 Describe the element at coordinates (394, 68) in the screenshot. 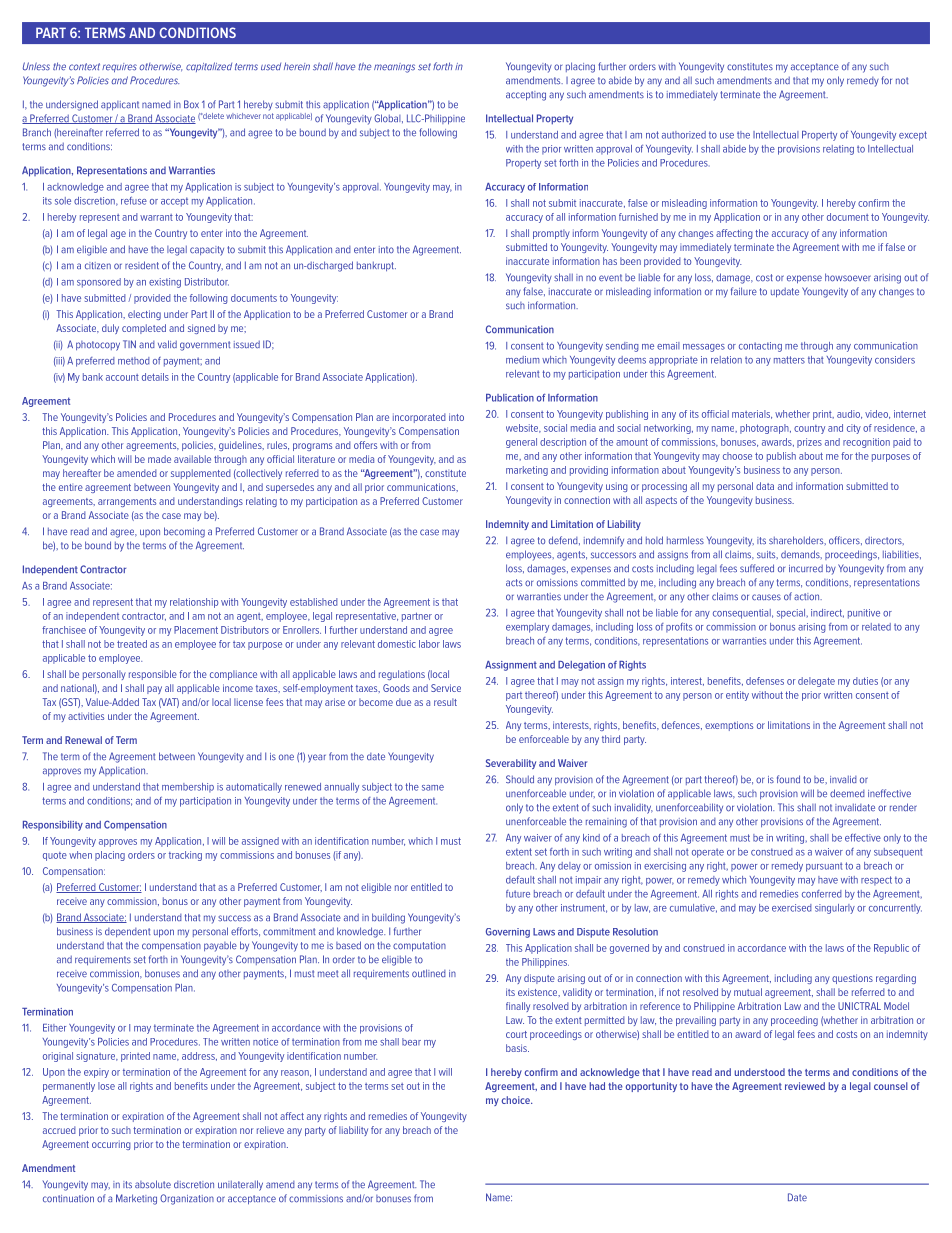

I see `meanings` at that location.
